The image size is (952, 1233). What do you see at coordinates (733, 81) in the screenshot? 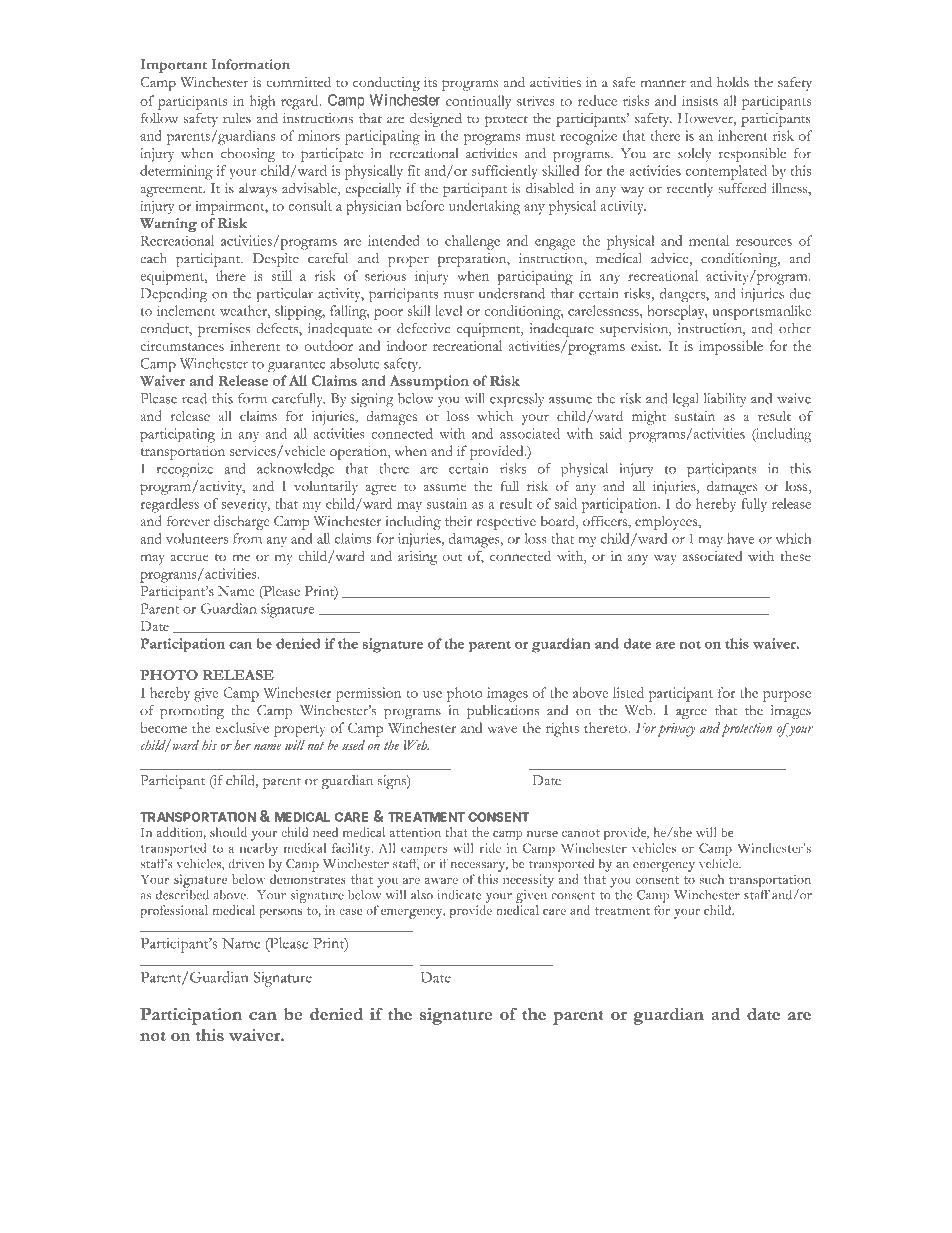
I see `holds` at bounding box center [733, 81].
